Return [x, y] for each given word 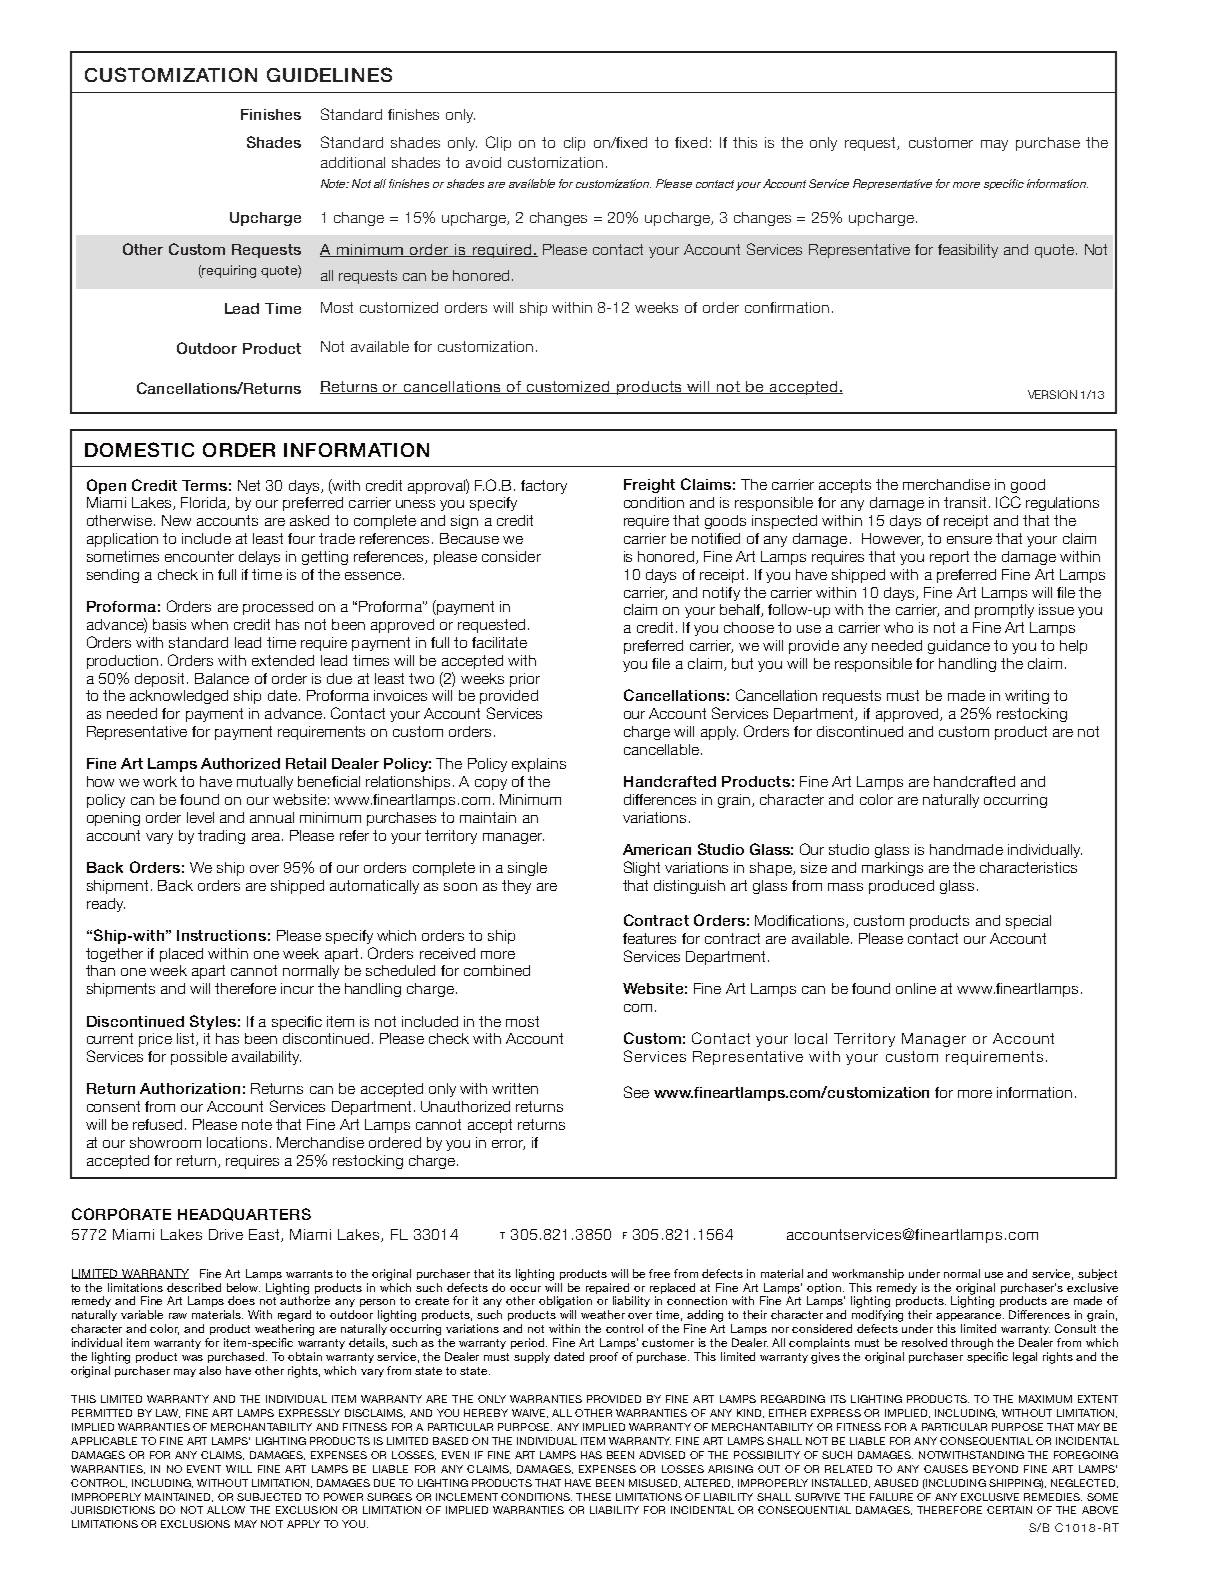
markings [892, 869]
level [200, 817]
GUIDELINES [329, 74]
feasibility [968, 251]
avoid [483, 162]
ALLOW [226, 1510]
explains [539, 765]
